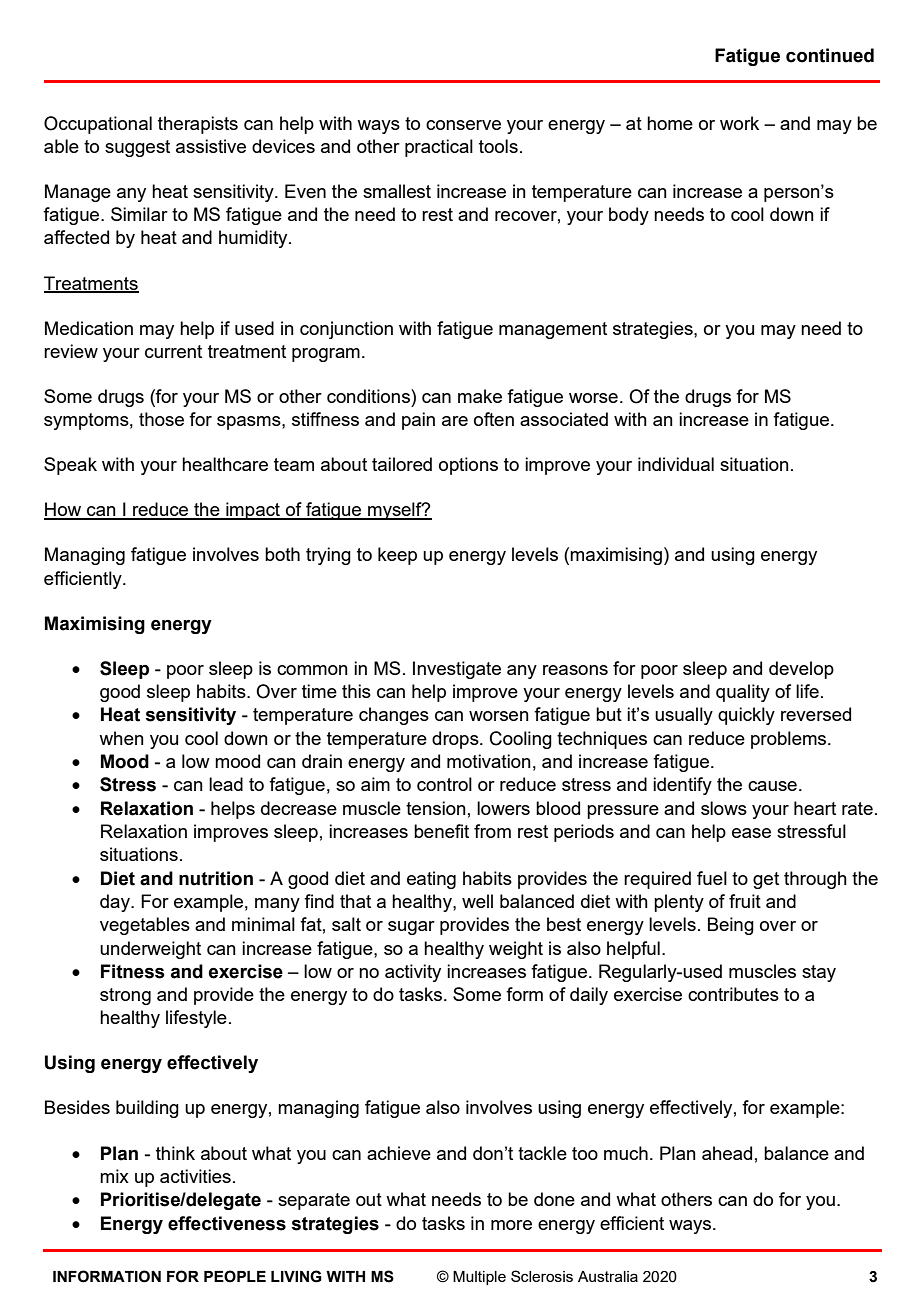  Describe the element at coordinates (739, 123) in the screenshot. I see `work` at that location.
